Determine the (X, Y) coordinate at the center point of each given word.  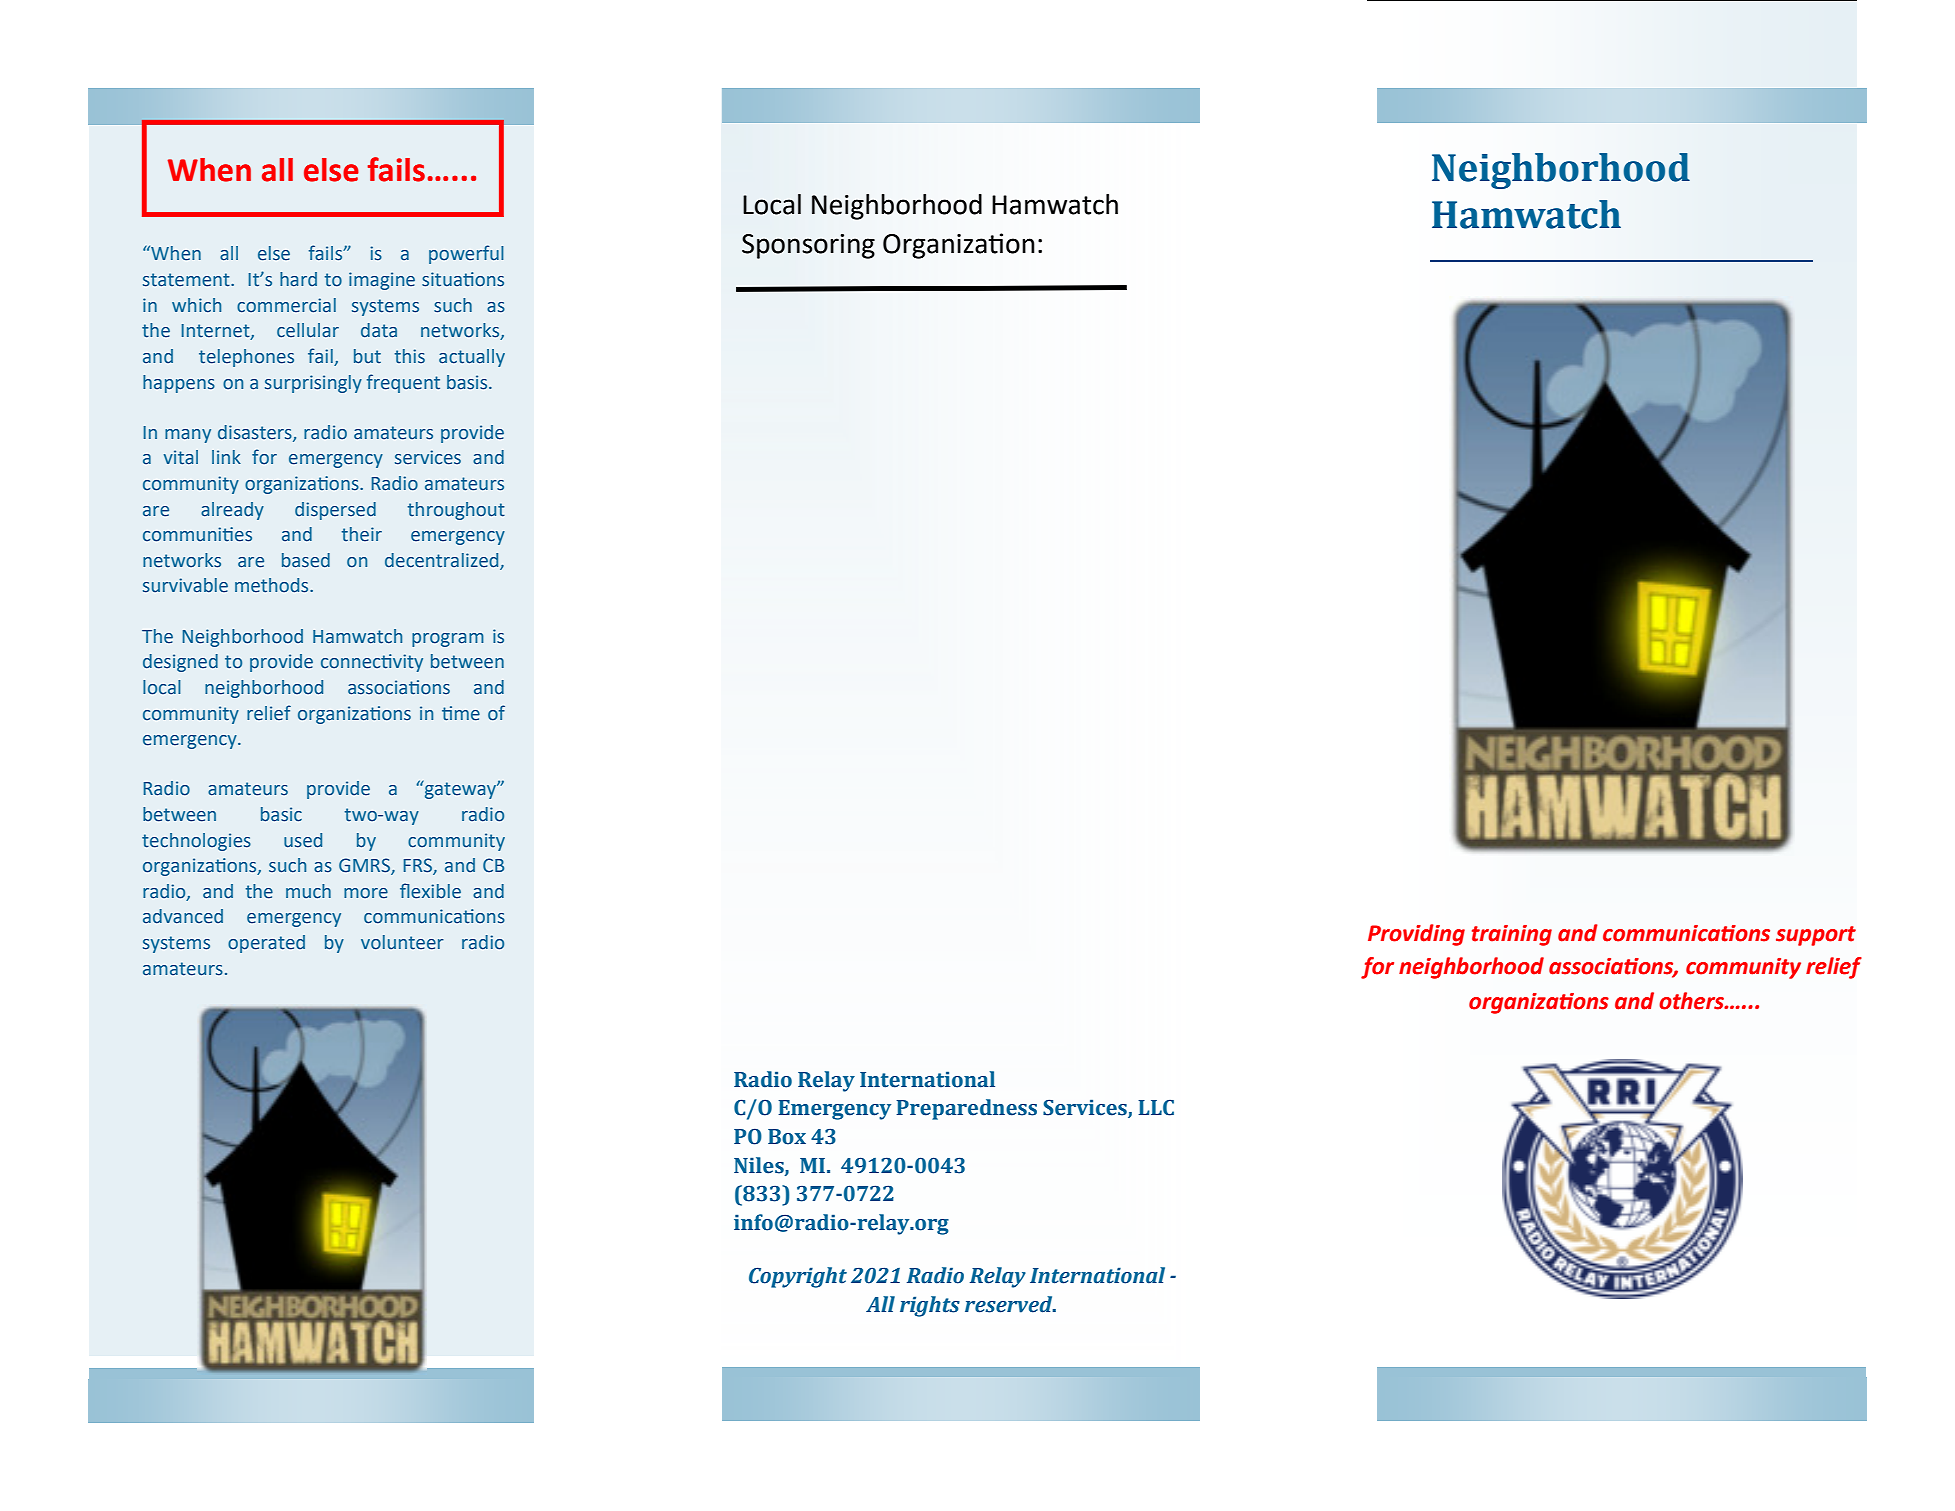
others (1692, 1001)
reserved (1010, 1304)
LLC (1156, 1107)
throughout (456, 511)
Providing (1416, 935)
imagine (382, 281)
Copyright (798, 1277)
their (362, 534)
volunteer (402, 942)
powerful (466, 254)
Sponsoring (808, 246)
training (1512, 935)
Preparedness (967, 1109)
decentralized (443, 561)
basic (281, 814)
